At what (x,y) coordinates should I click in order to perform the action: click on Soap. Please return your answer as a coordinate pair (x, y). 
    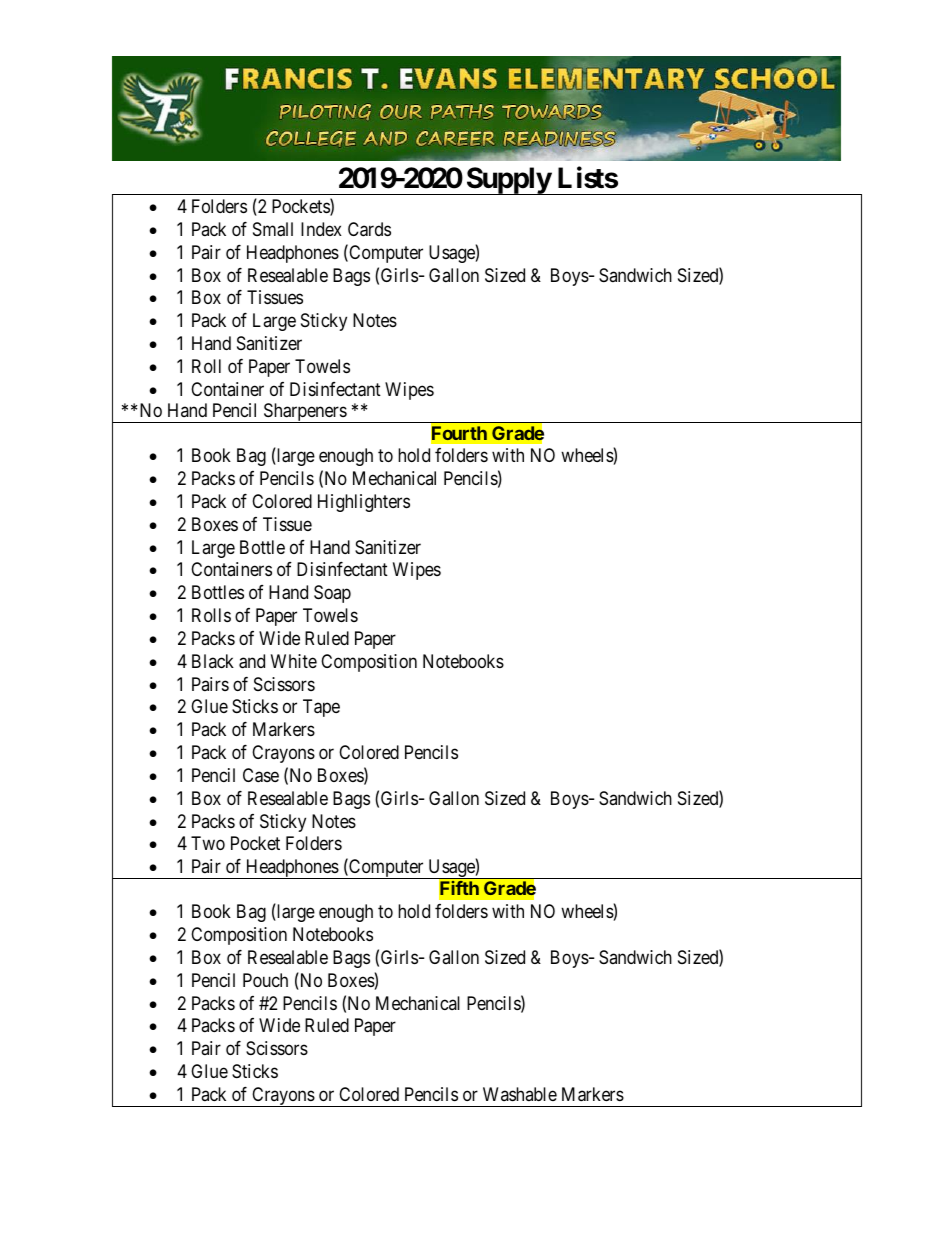
    Looking at the image, I should click on (332, 594).
